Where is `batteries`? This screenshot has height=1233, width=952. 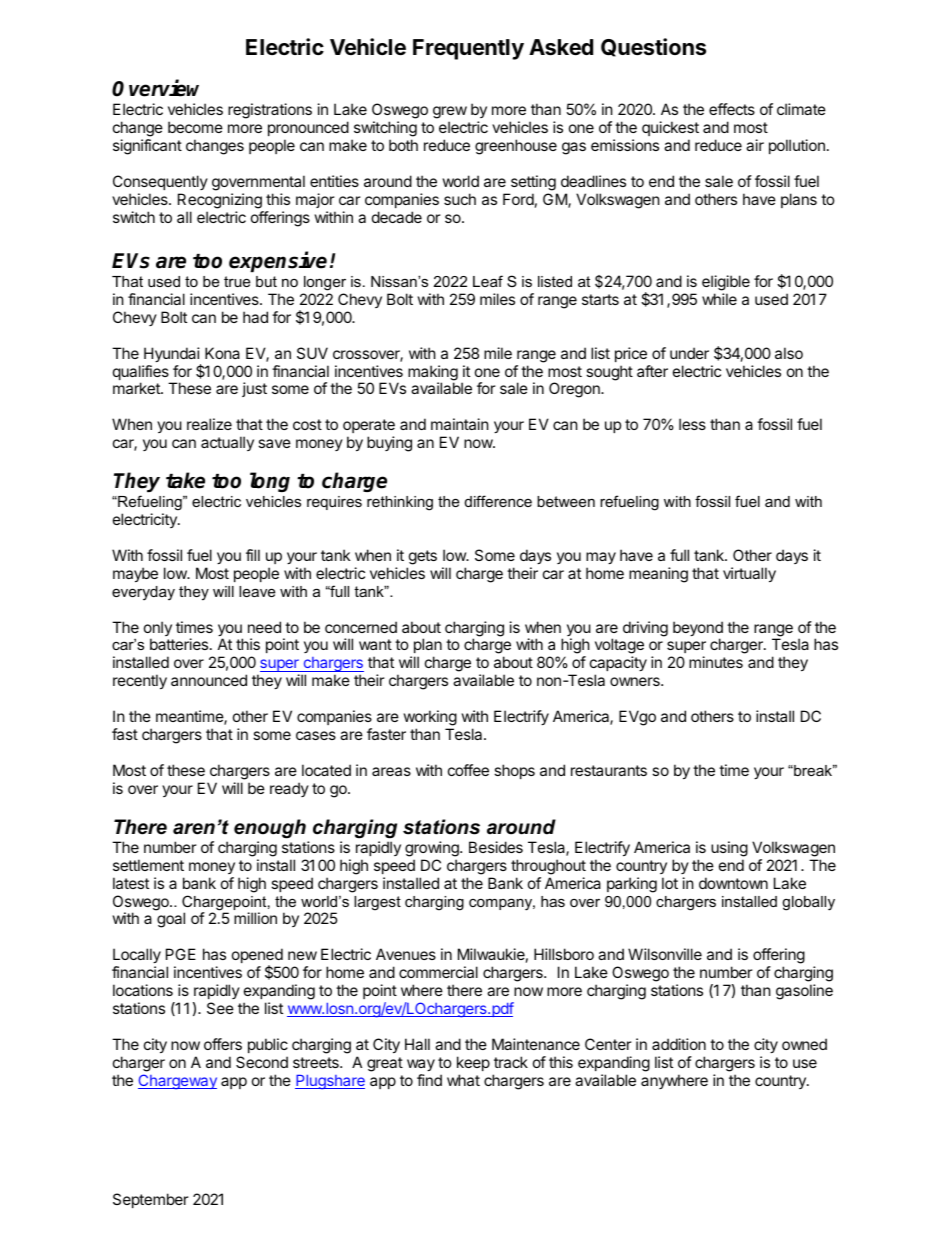
batteries is located at coordinates (180, 644).
